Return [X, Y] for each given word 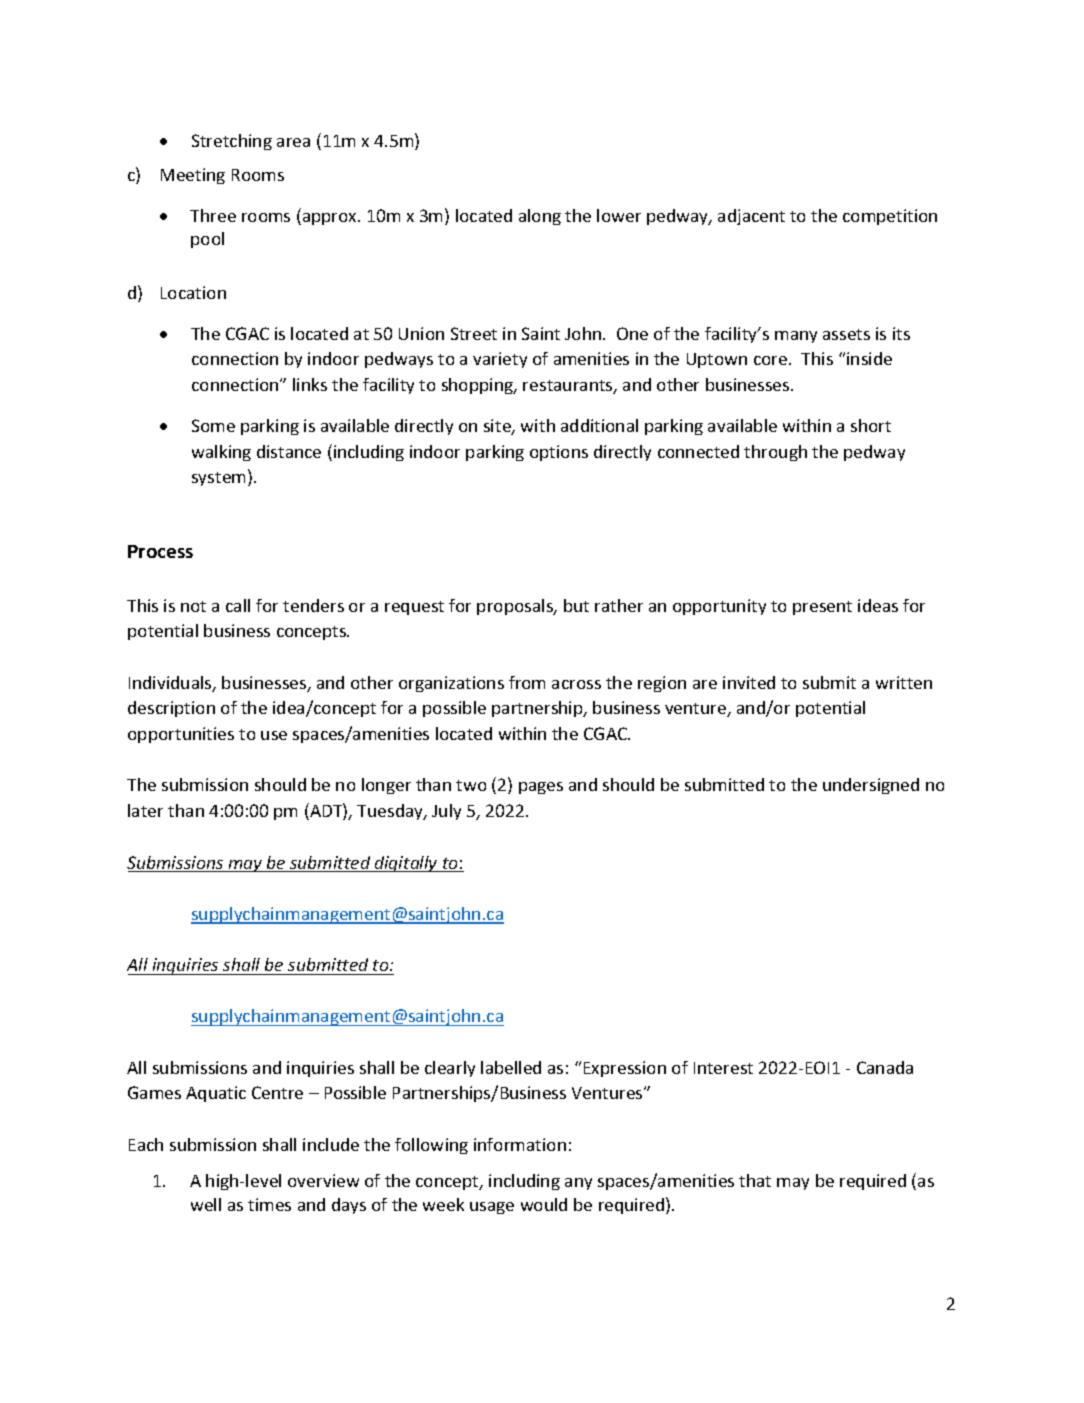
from [527, 682]
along [540, 217]
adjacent [751, 217]
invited [749, 682]
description [171, 709]
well [206, 1204]
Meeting [193, 176]
